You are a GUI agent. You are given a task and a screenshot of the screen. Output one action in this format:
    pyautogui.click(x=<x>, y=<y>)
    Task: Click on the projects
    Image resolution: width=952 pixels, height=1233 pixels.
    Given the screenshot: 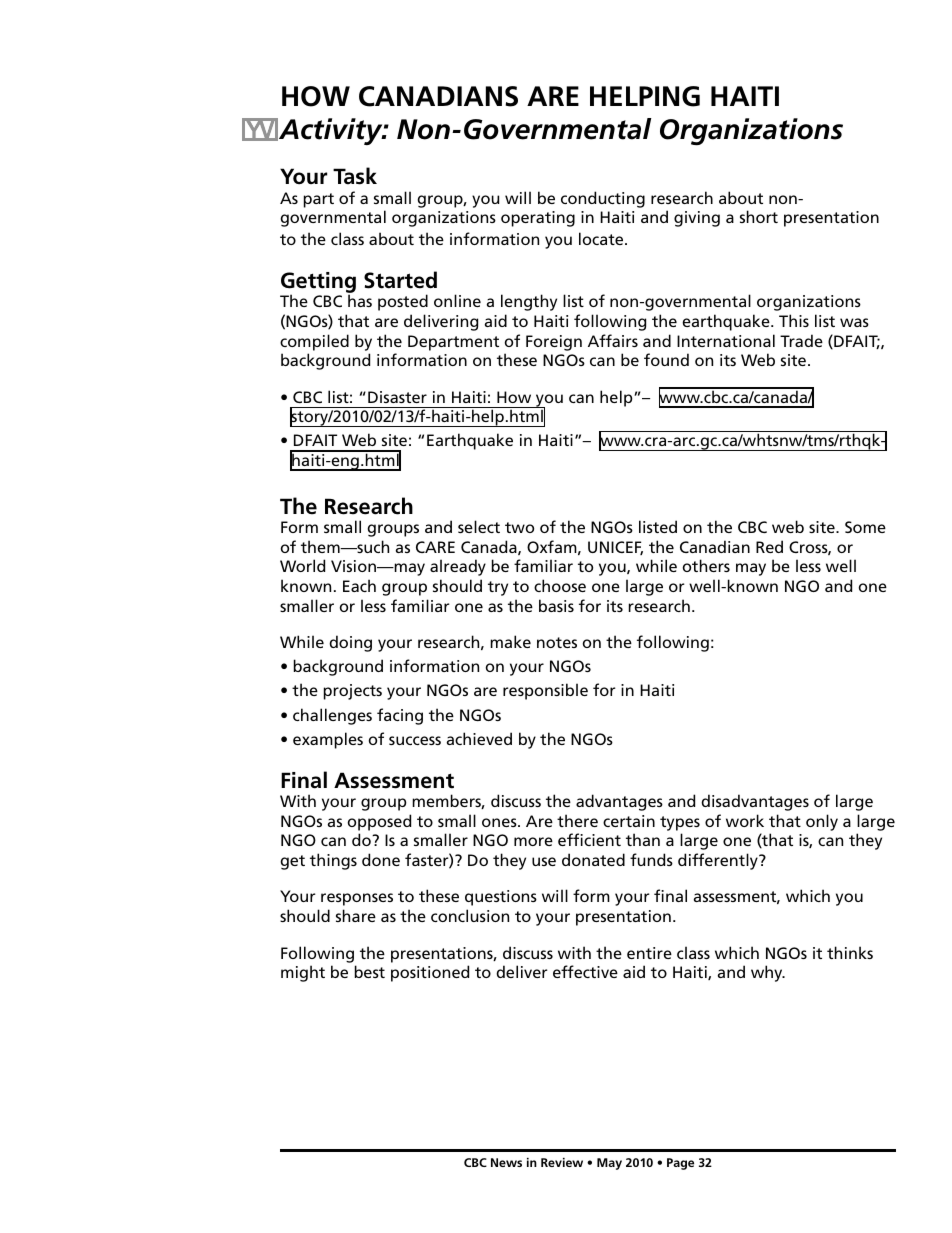 What is the action you would take?
    pyautogui.click(x=353, y=692)
